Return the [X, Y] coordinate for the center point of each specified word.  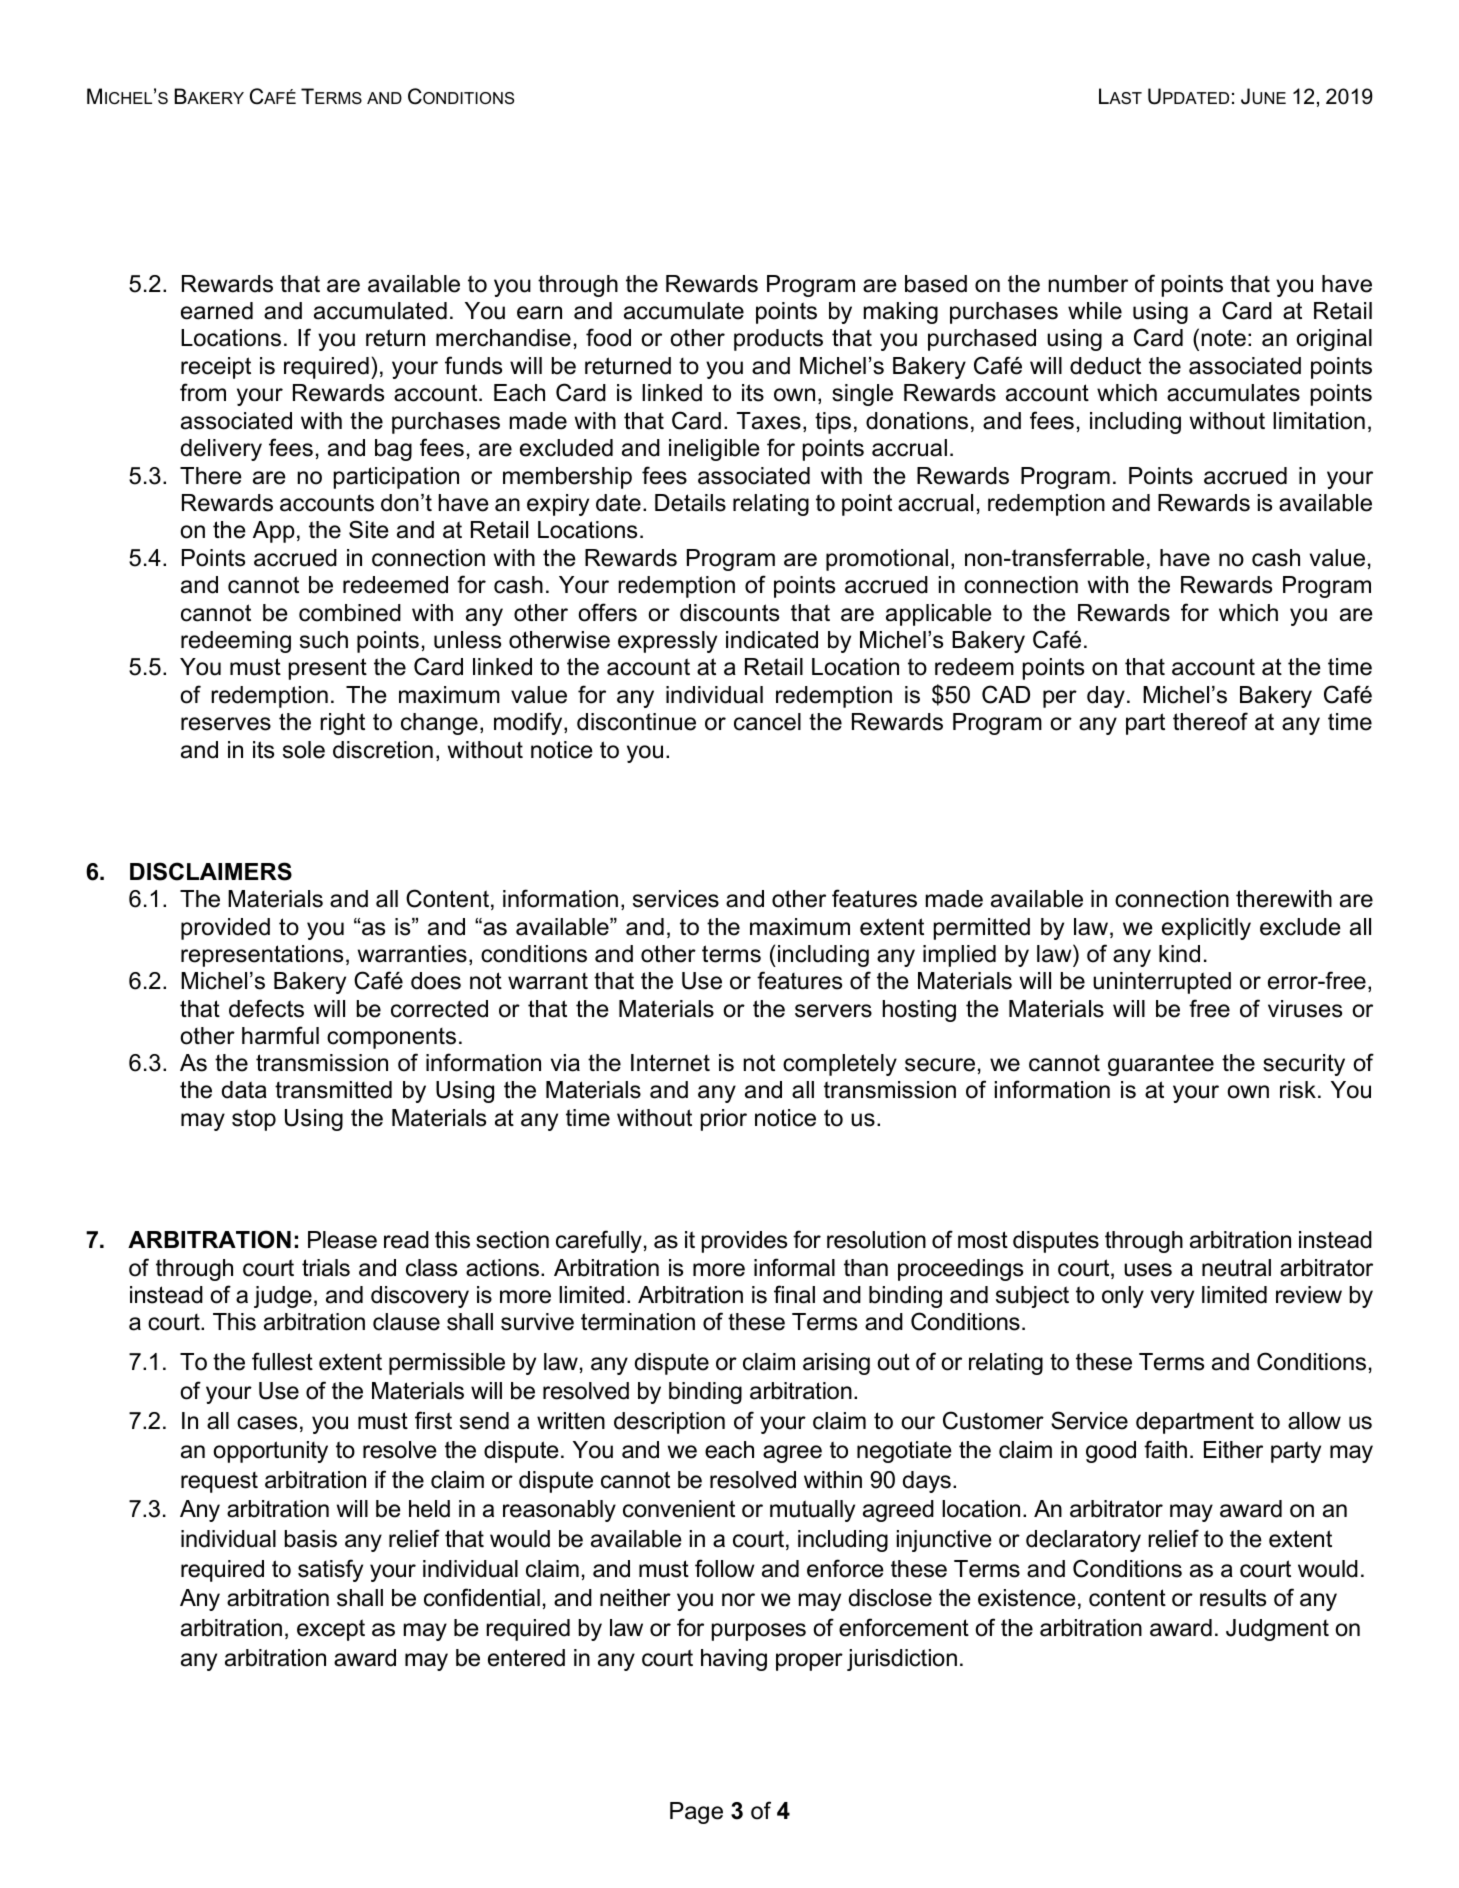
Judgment [1277, 1630]
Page [696, 1813]
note [1224, 338]
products [778, 340]
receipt [216, 368]
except [331, 1630]
